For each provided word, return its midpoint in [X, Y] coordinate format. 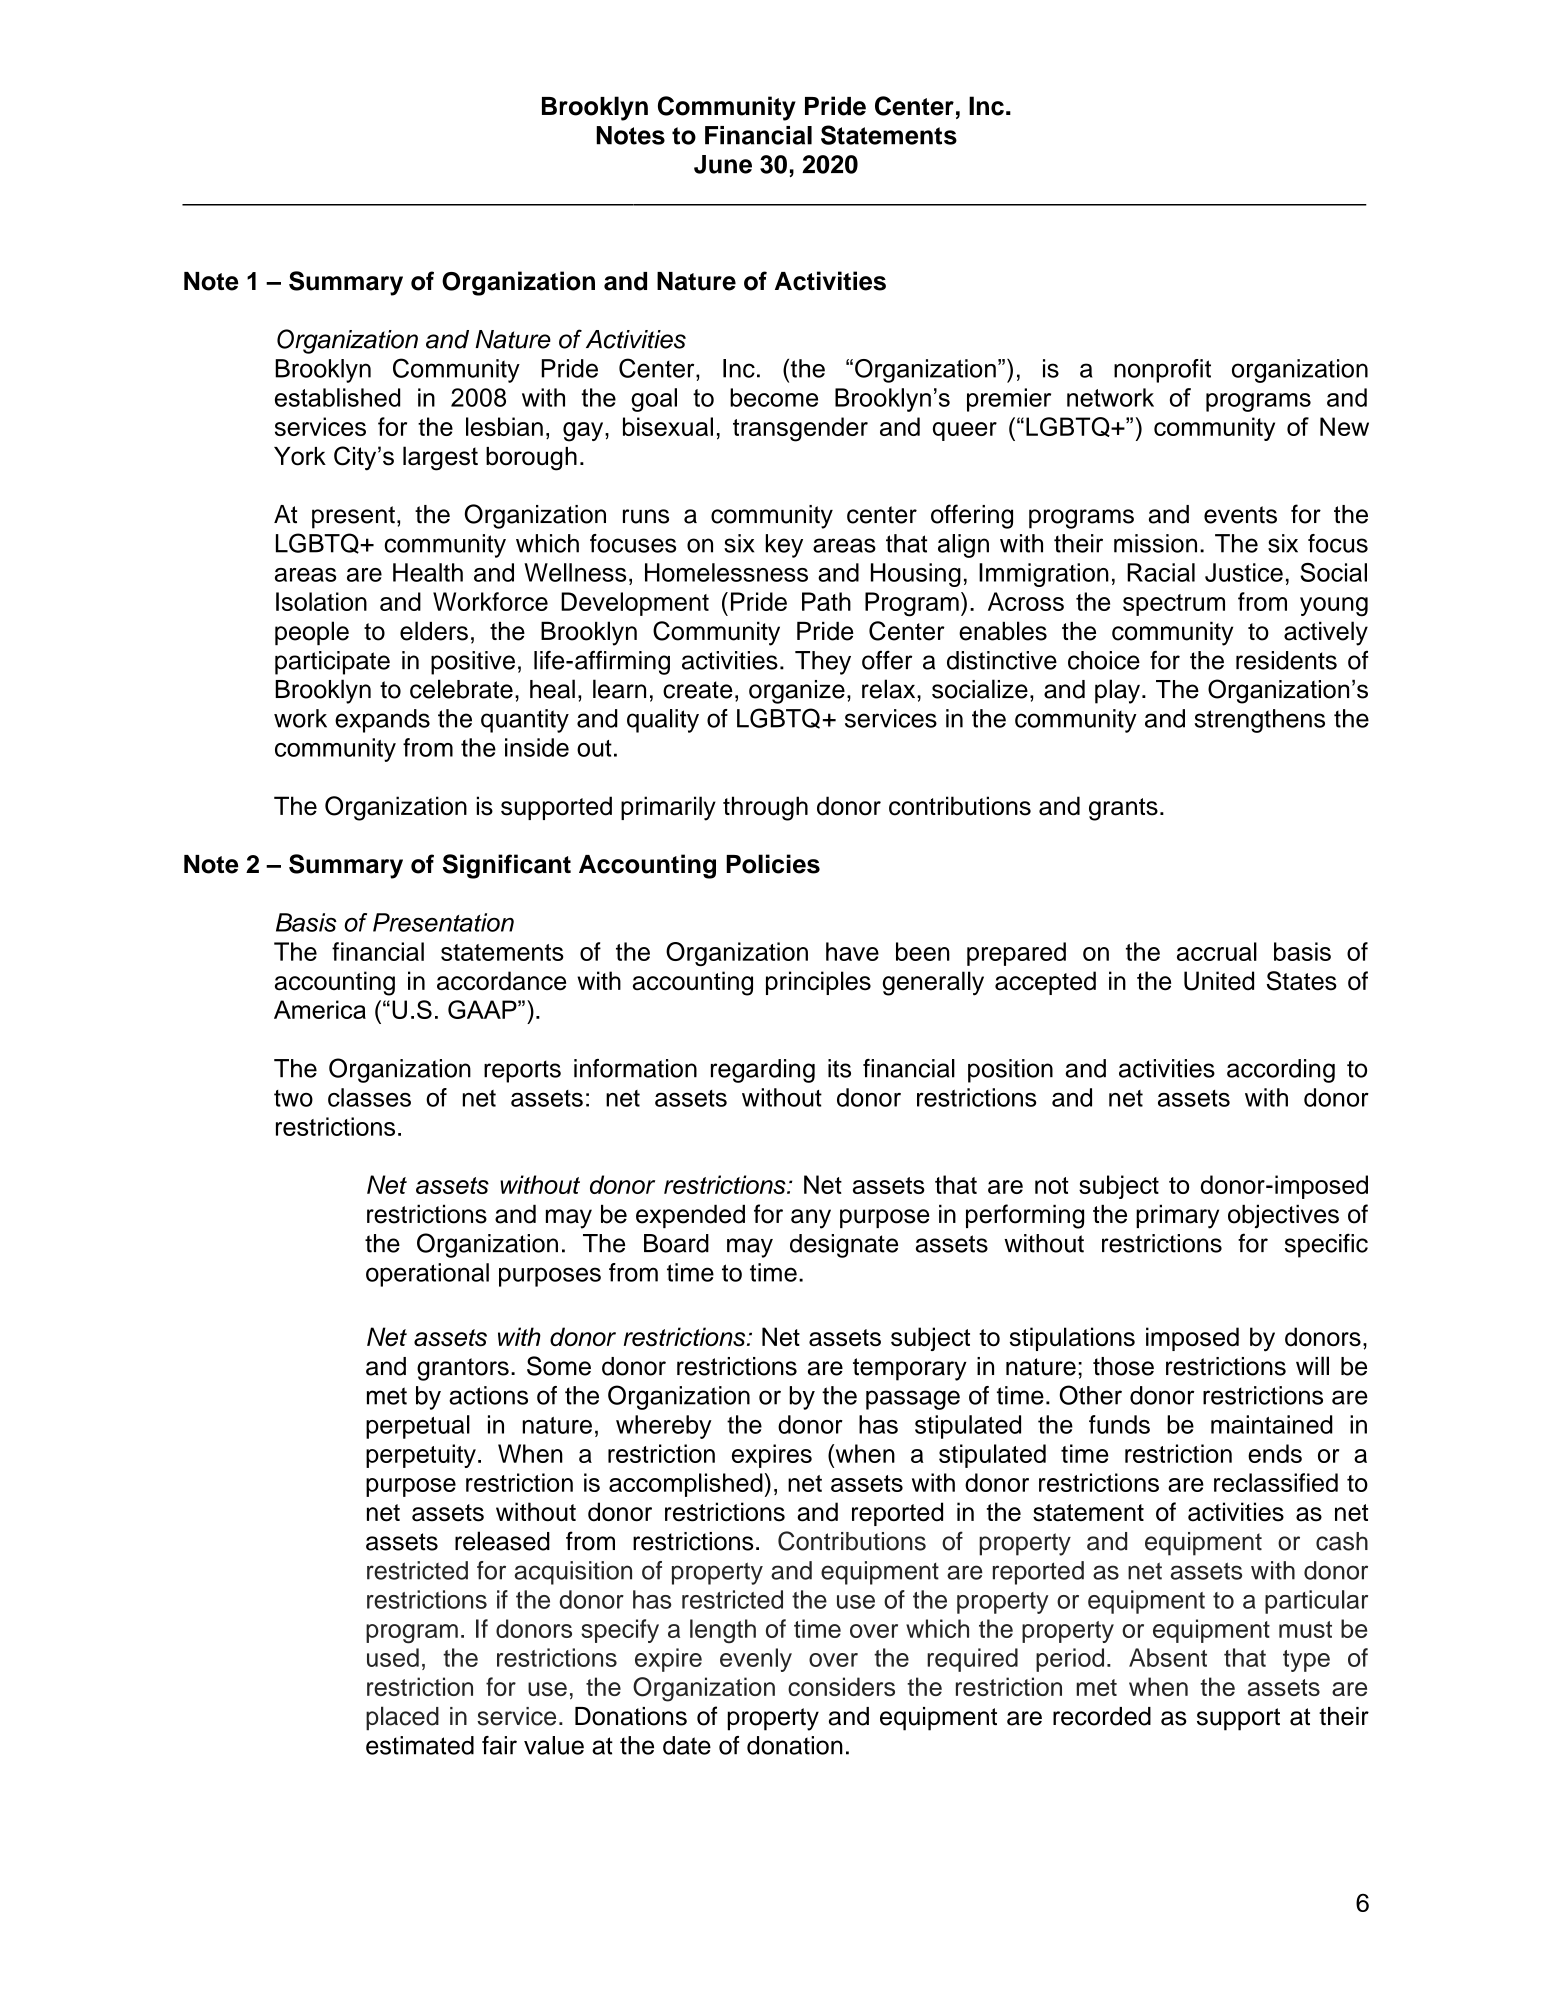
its [839, 1068]
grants [1123, 809]
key [784, 546]
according [1281, 1071]
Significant [507, 866]
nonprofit [1162, 371]
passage [913, 1400]
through [765, 808]
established [337, 397]
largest [440, 458]
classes [369, 1097]
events [1240, 515]
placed [402, 1718]
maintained [1272, 1424]
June [723, 164]
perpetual [418, 1427]
